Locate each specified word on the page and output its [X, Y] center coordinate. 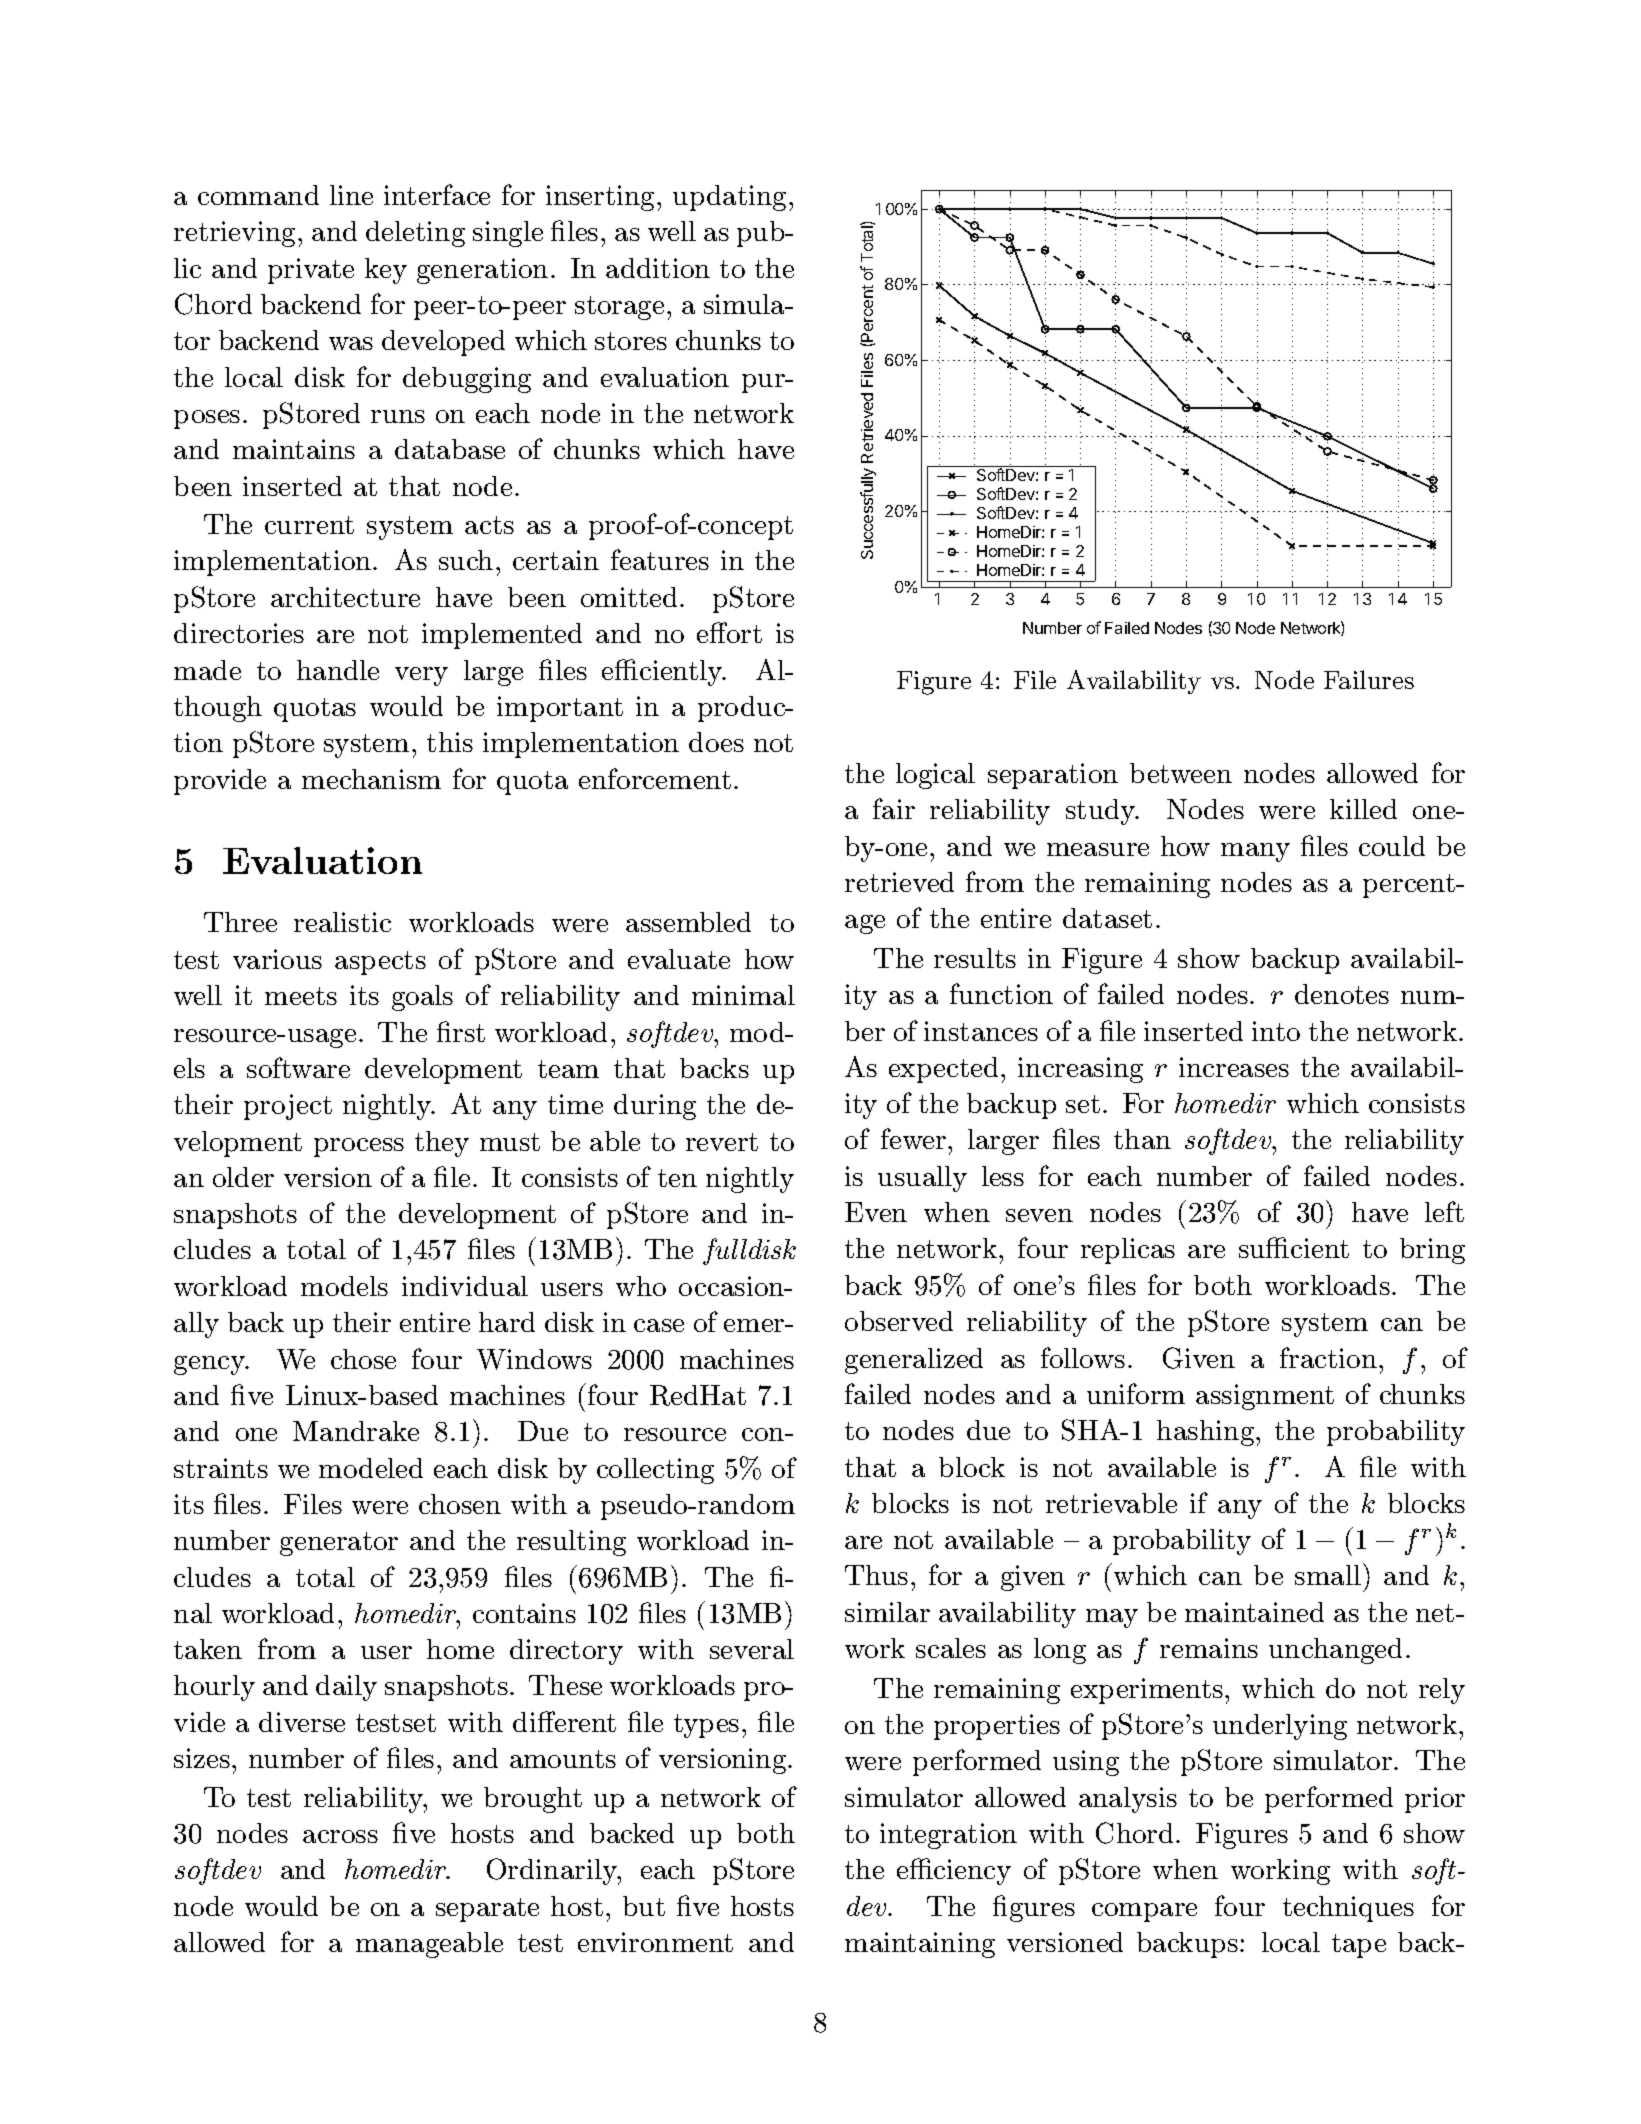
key [386, 271]
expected [943, 1070]
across [340, 1836]
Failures [1369, 679]
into [1276, 1031]
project [288, 1107]
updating [731, 198]
